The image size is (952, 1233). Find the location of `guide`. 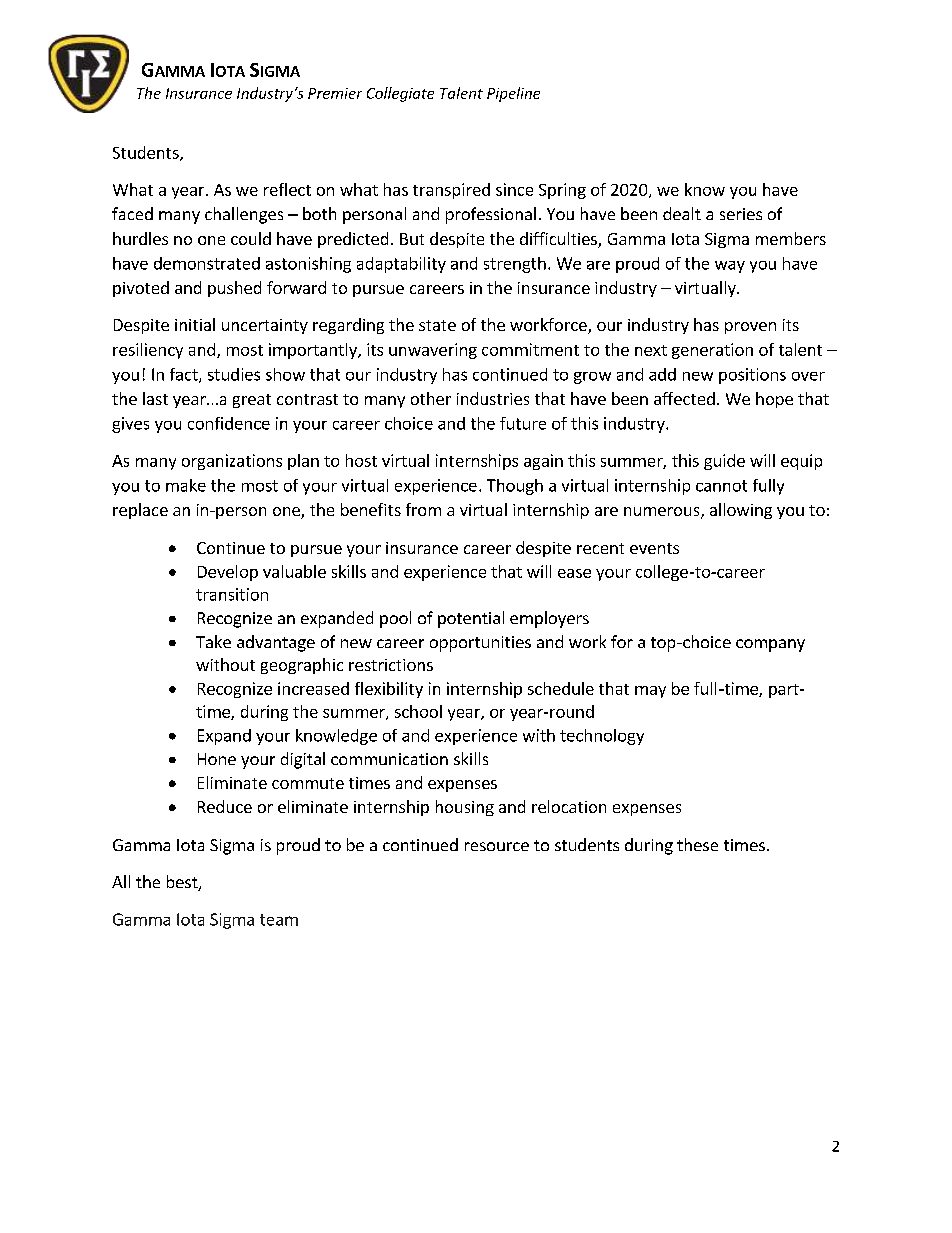

guide is located at coordinates (724, 462).
